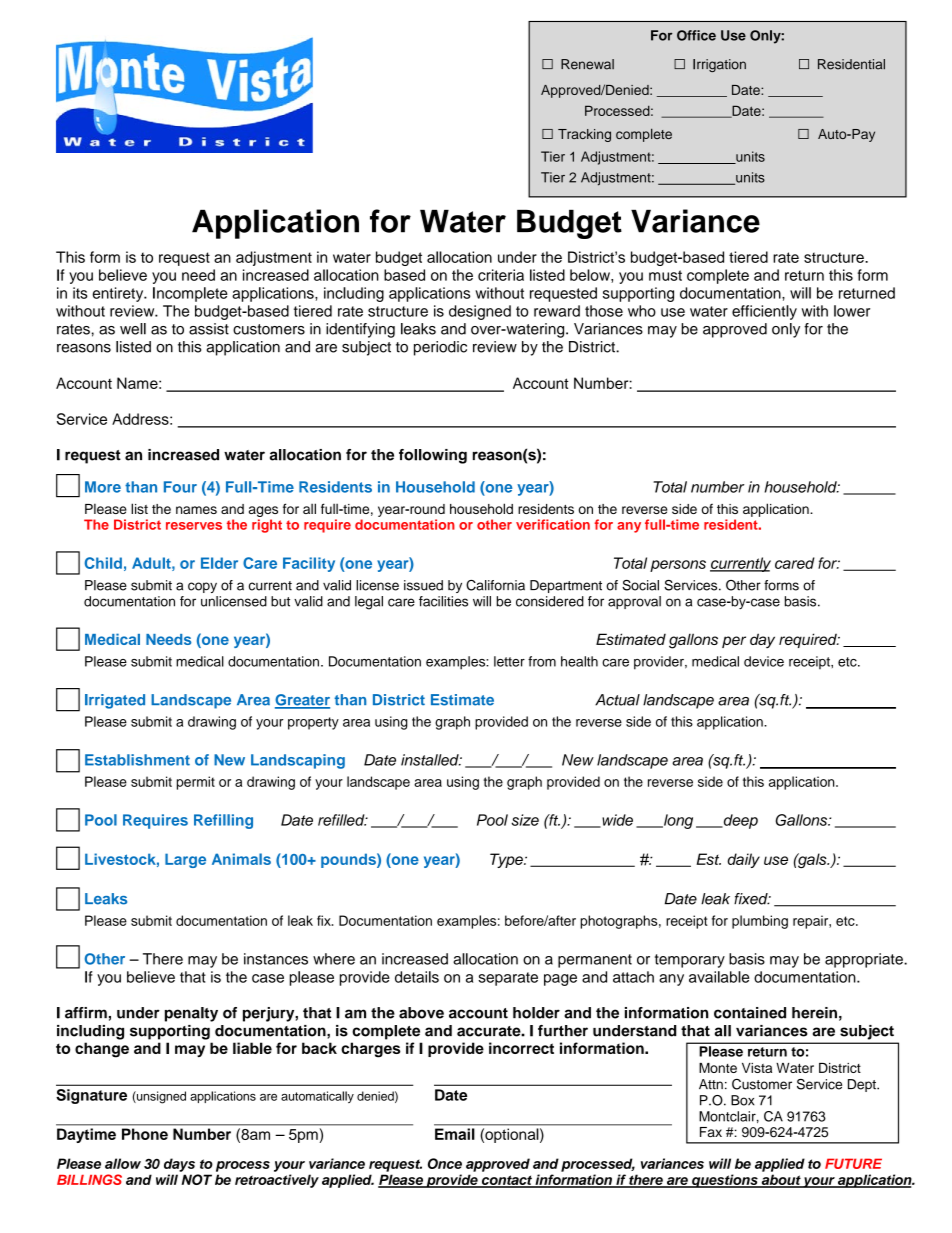  Describe the element at coordinates (202, 587) in the page. I see `copy` at that location.
